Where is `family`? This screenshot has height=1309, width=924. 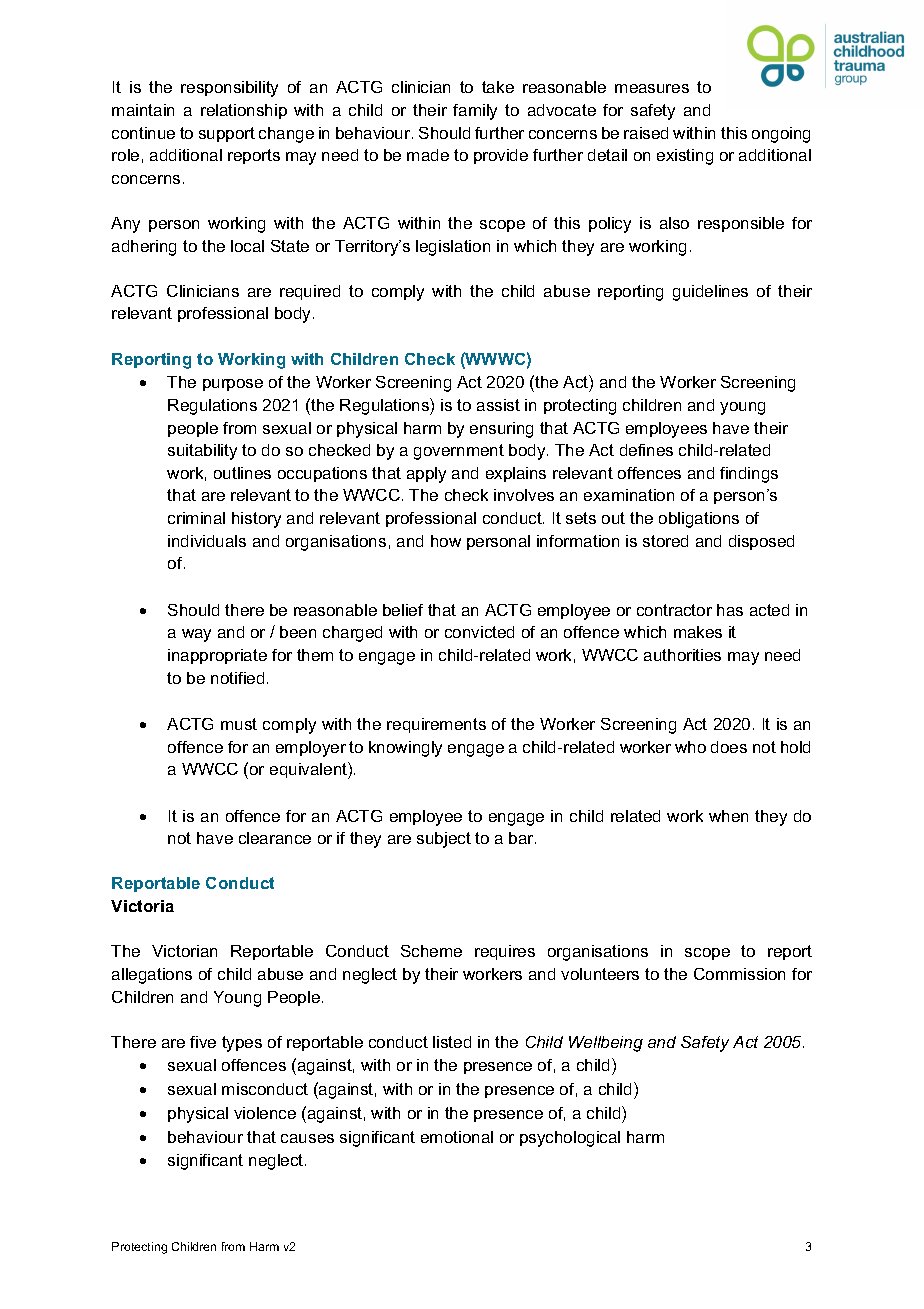
family is located at coordinates (475, 112).
